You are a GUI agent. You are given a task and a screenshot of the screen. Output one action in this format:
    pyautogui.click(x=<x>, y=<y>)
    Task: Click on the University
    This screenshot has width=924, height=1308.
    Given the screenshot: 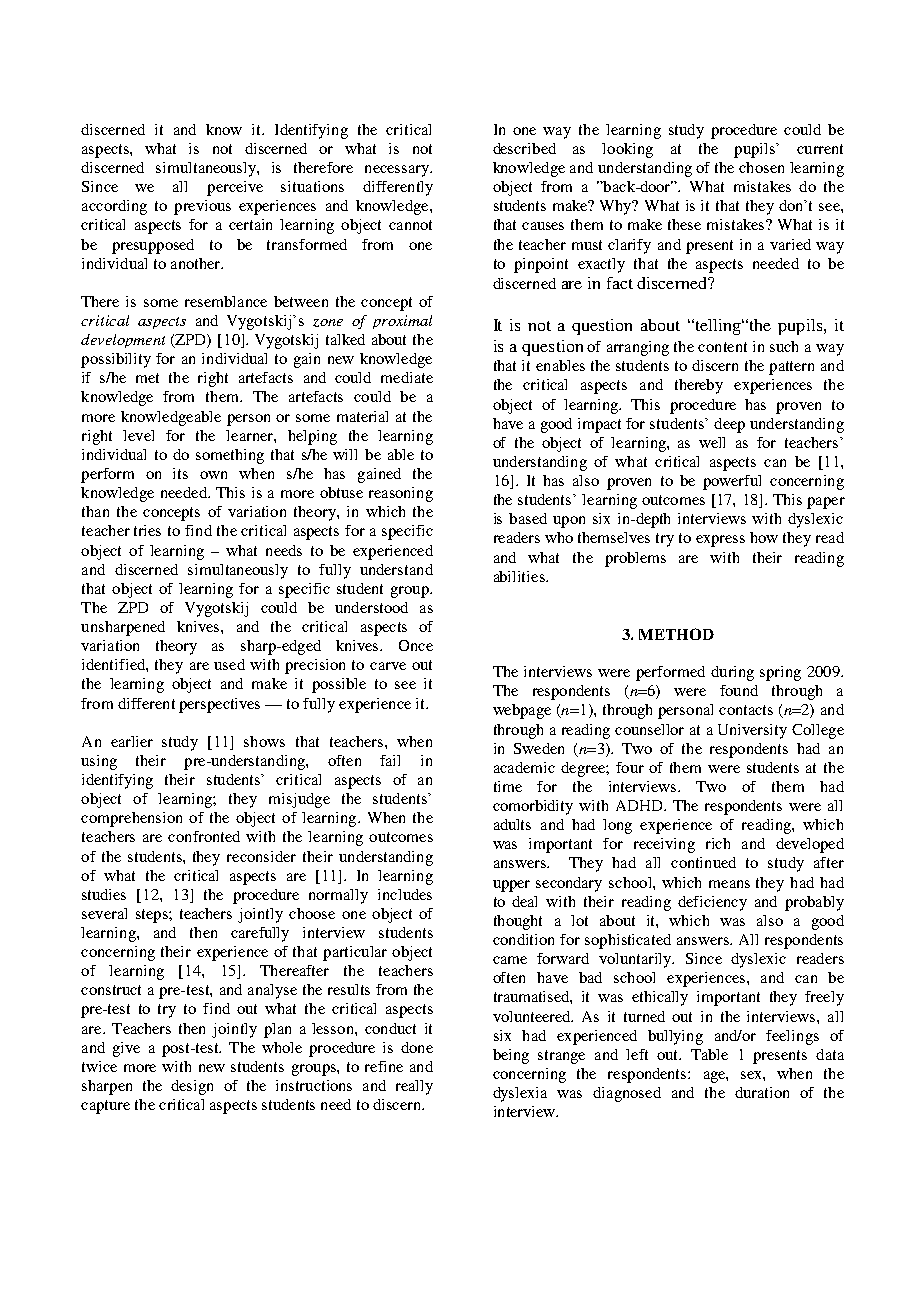 What is the action you would take?
    pyautogui.click(x=752, y=731)
